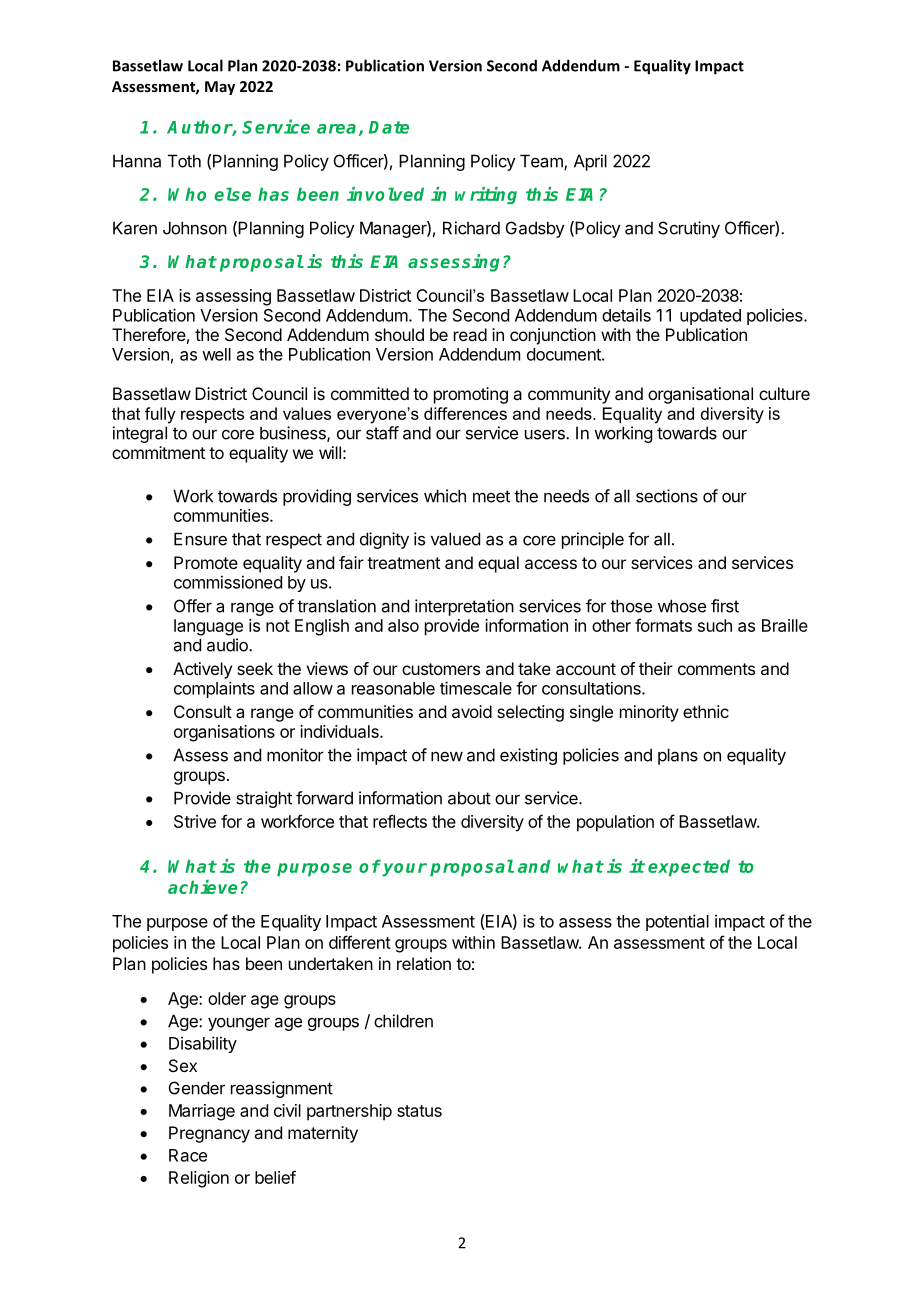  Describe the element at coordinates (404, 870) in the screenshot. I see `your` at that location.
